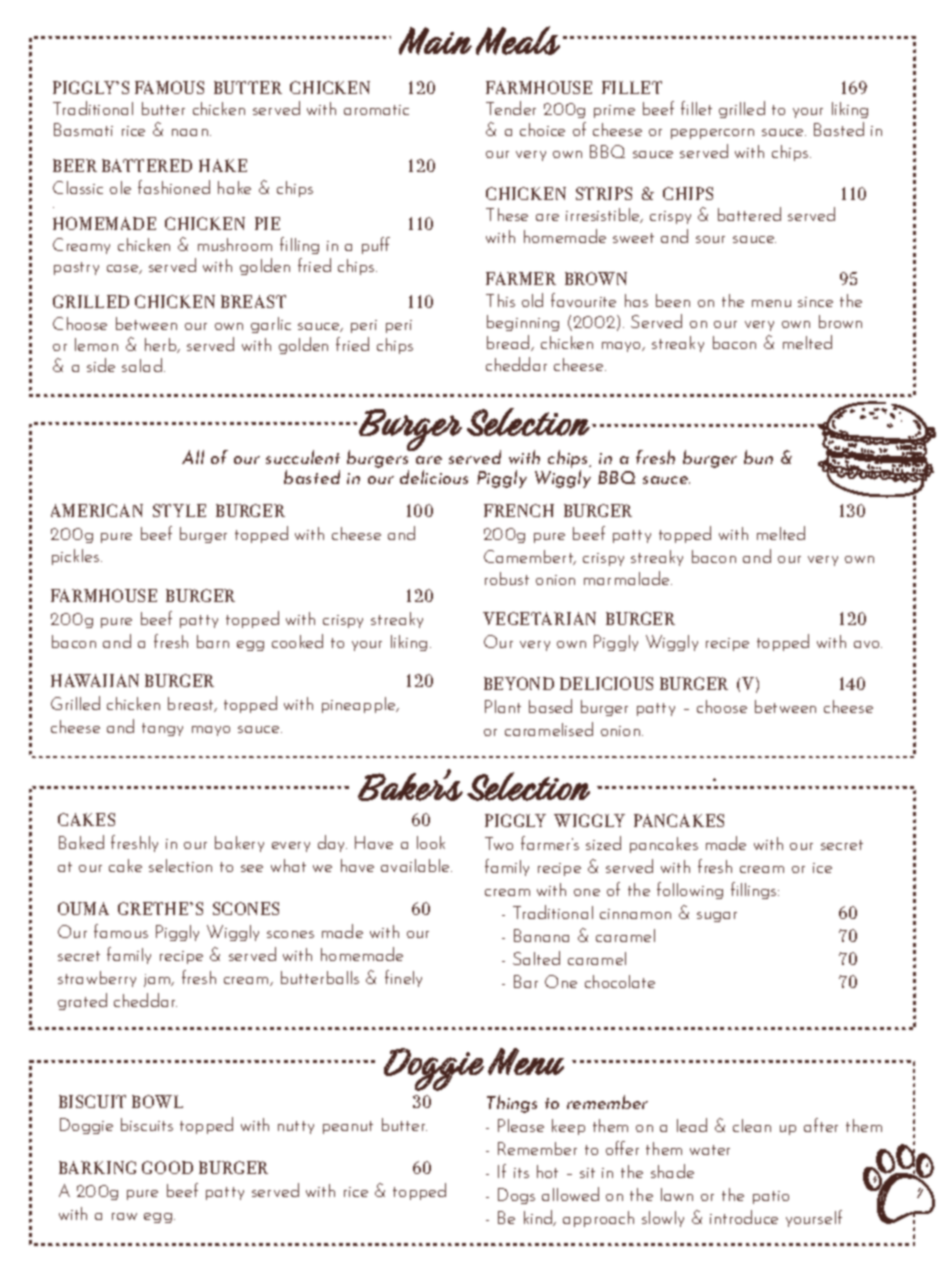  I want to click on Main, so click(435, 41).
